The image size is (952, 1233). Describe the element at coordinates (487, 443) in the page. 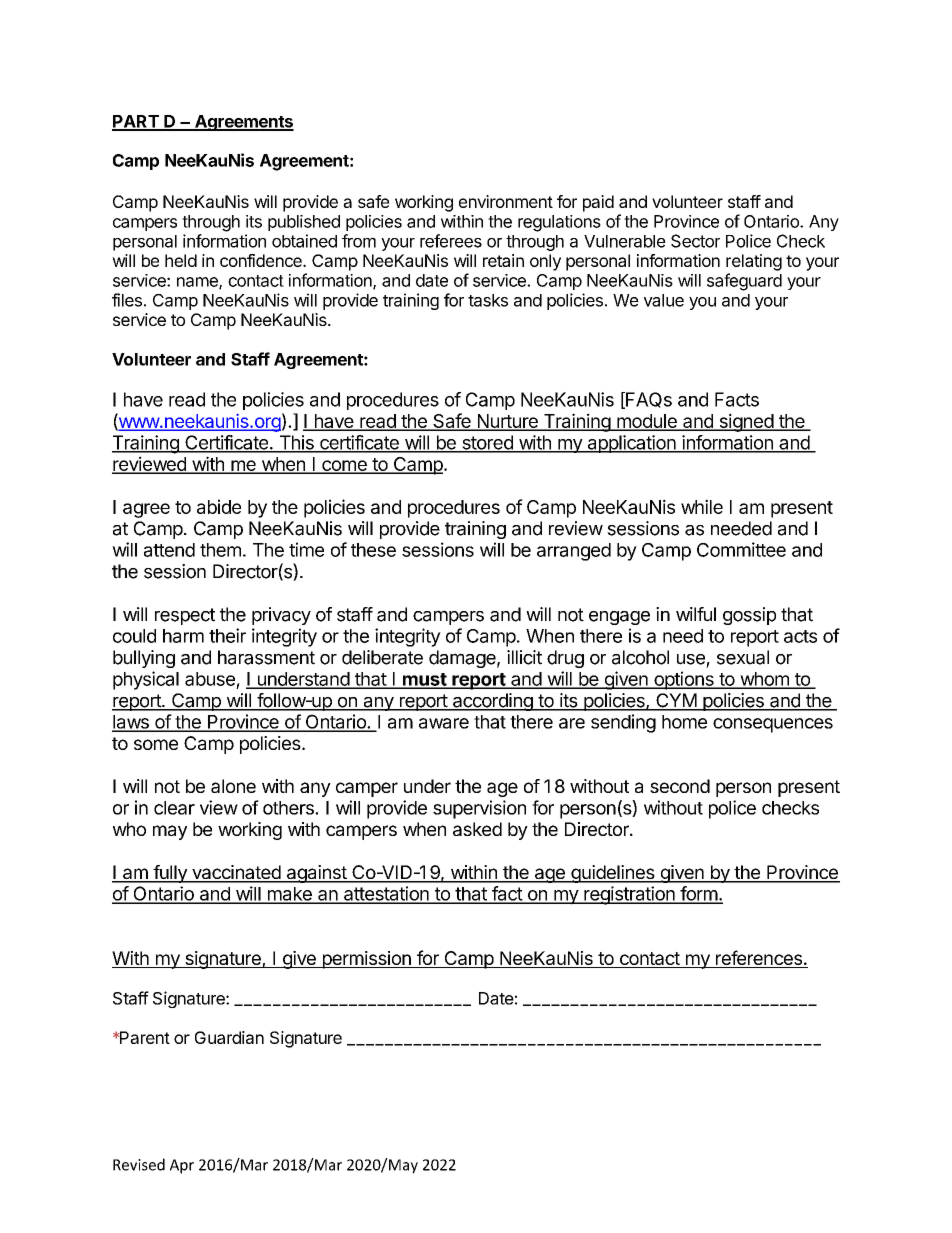

I see `stored` at that location.
